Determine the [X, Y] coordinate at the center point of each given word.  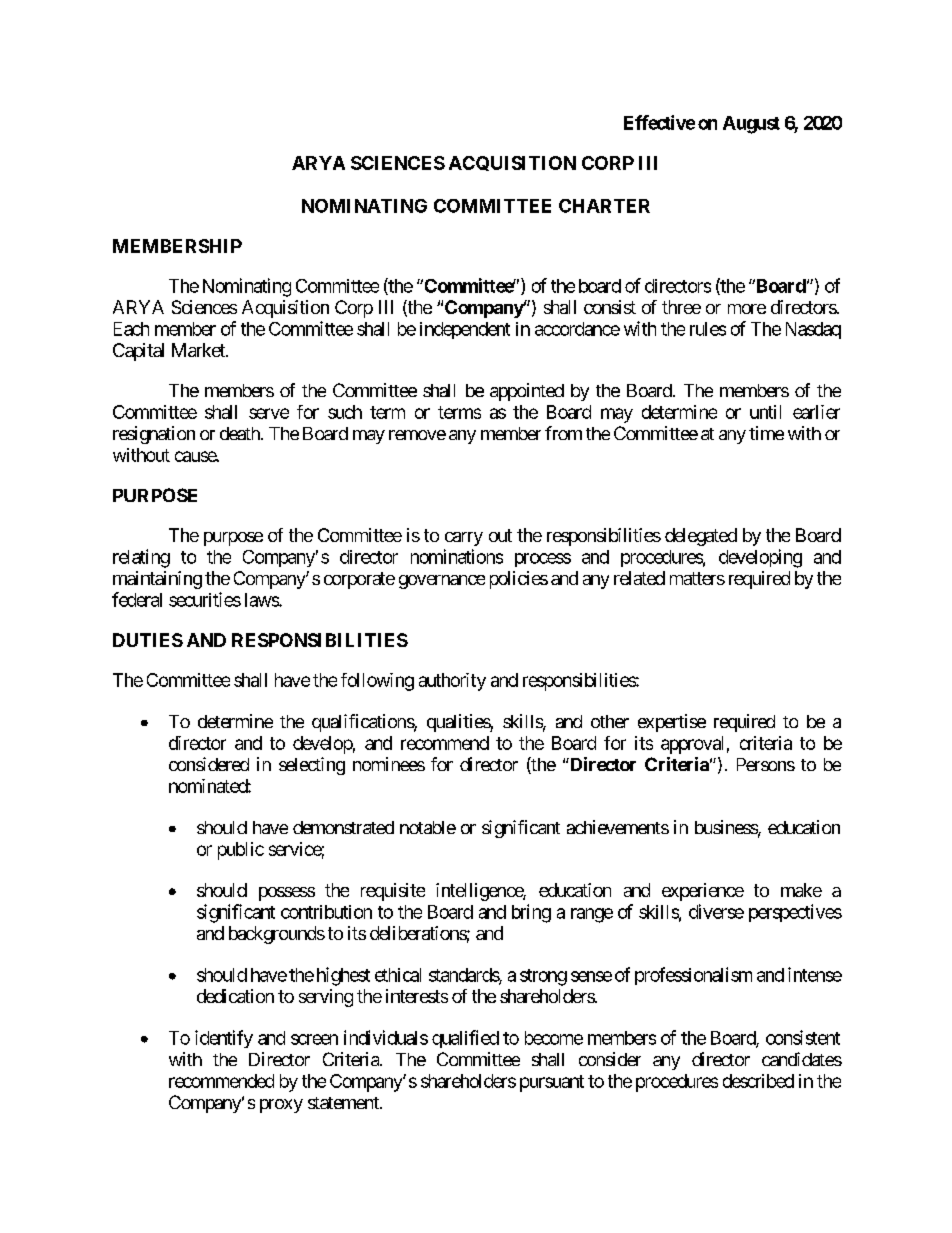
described [758, 1081]
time [766, 433]
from [563, 433]
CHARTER [604, 206]
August [751, 125]
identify [224, 1039]
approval [692, 745]
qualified [465, 1039]
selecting [312, 766]
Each [131, 329]
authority [452, 682]
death [241, 433]
